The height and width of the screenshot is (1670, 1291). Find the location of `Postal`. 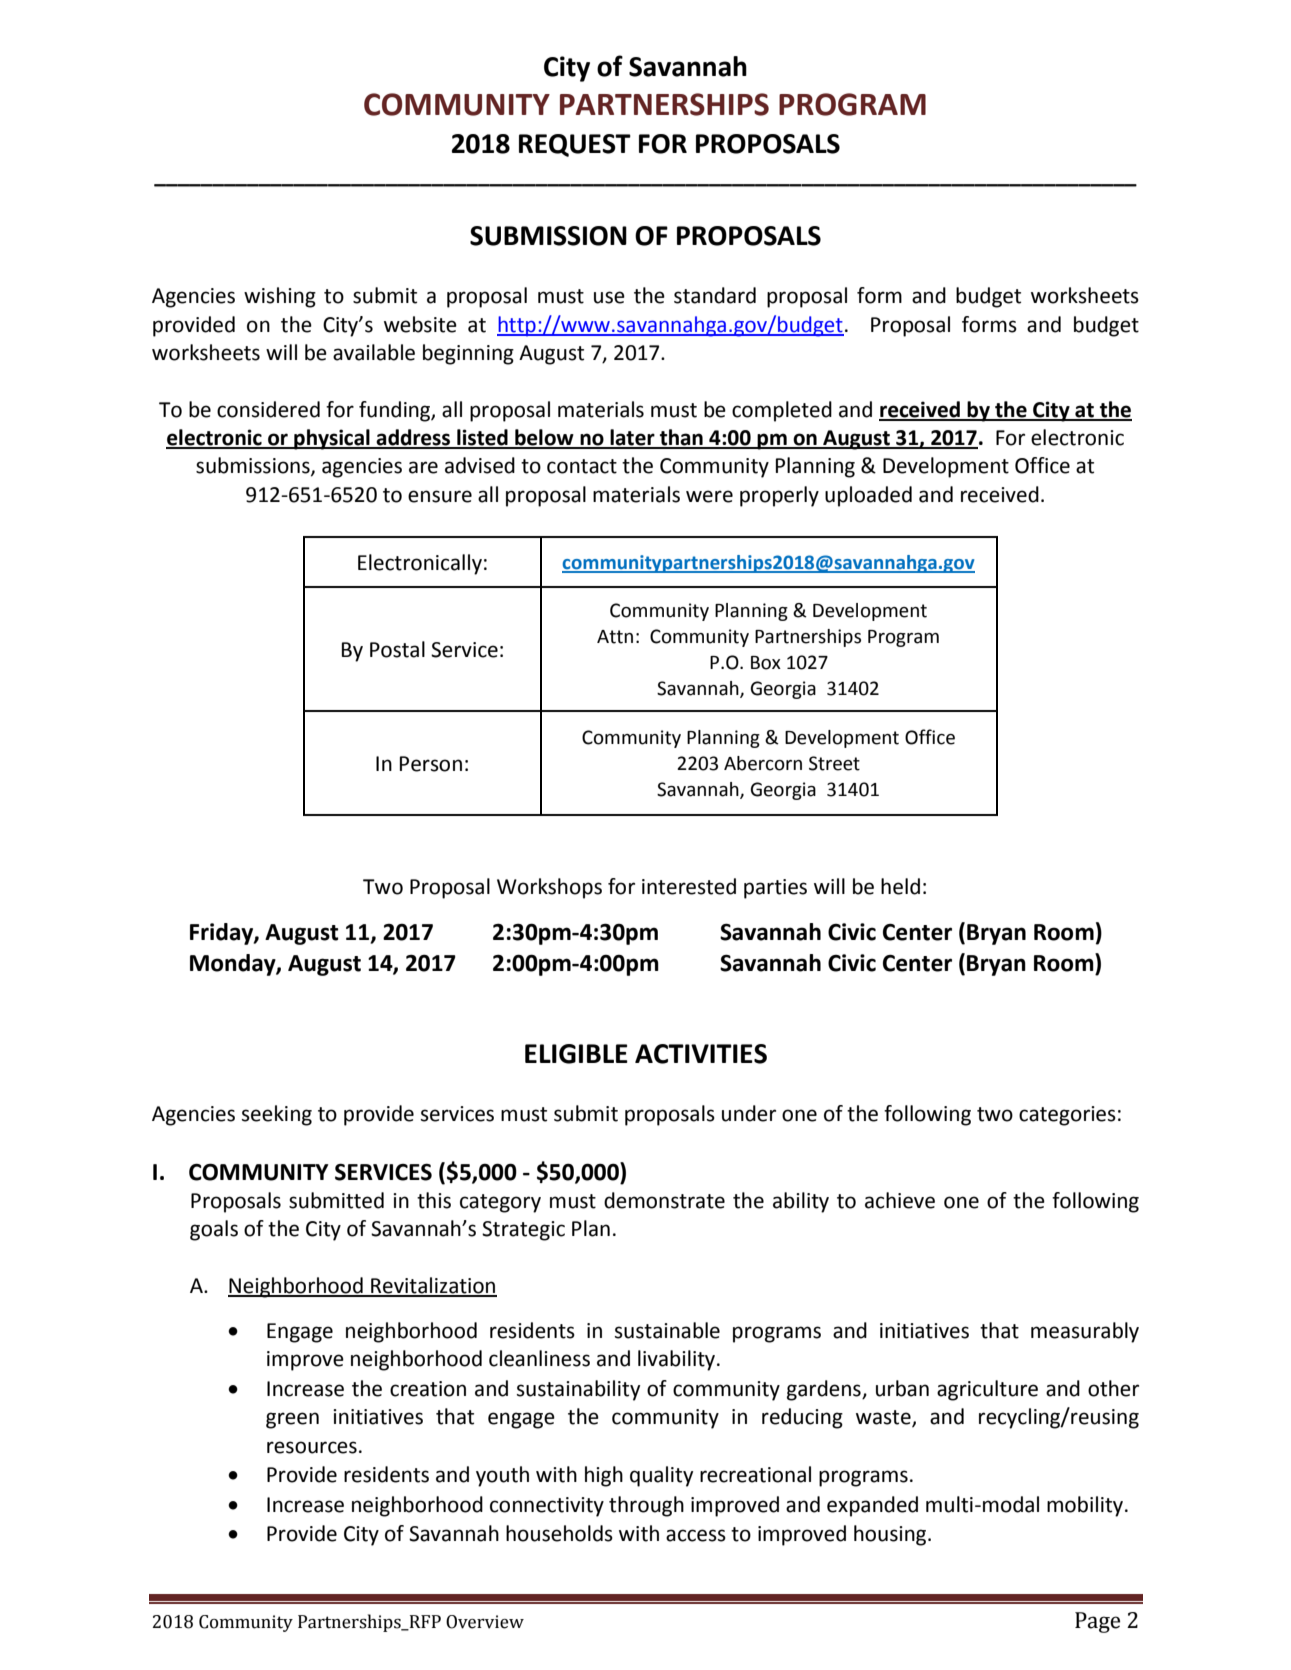

Postal is located at coordinates (397, 649).
